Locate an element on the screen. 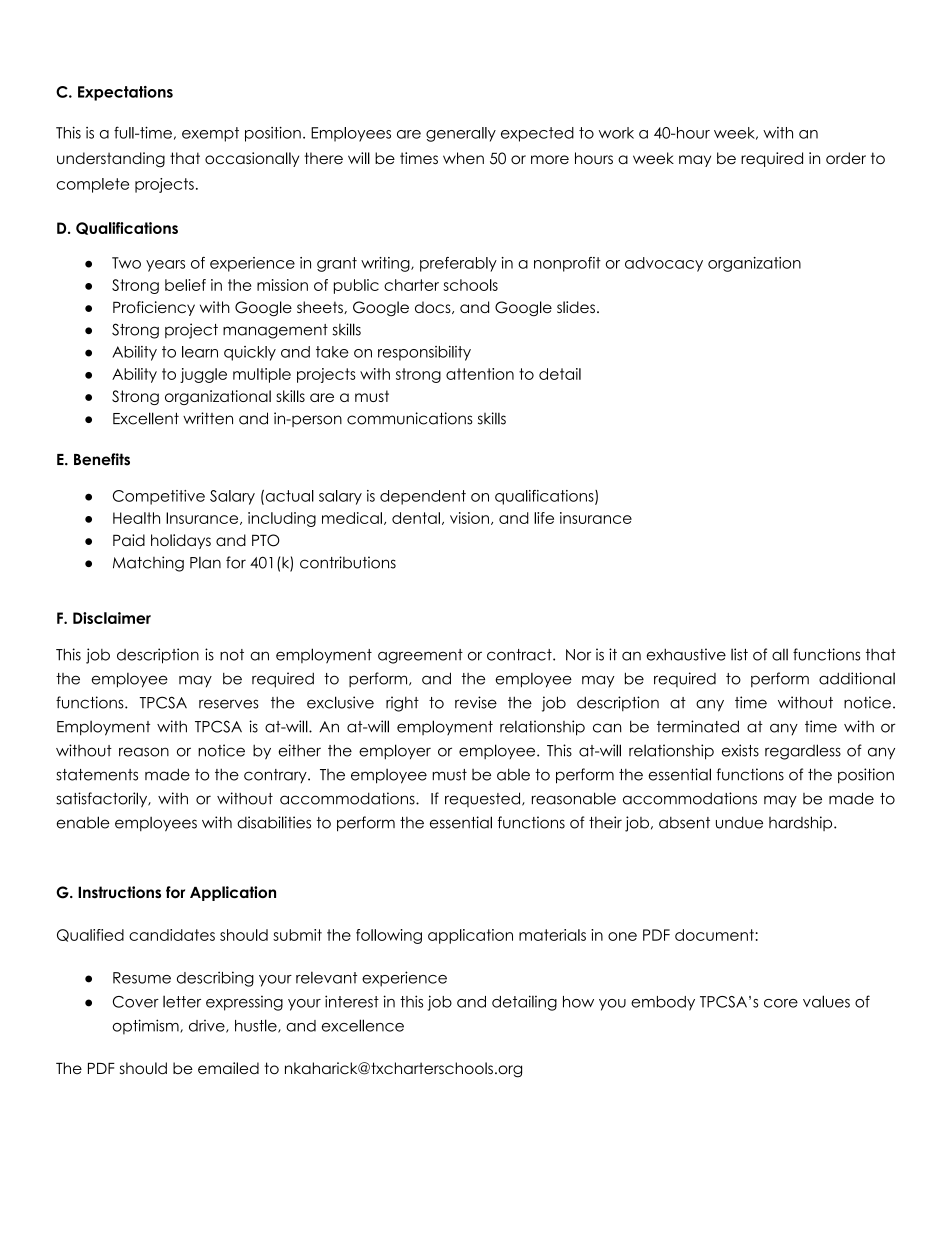 The image size is (952, 1233). list is located at coordinates (739, 654).
